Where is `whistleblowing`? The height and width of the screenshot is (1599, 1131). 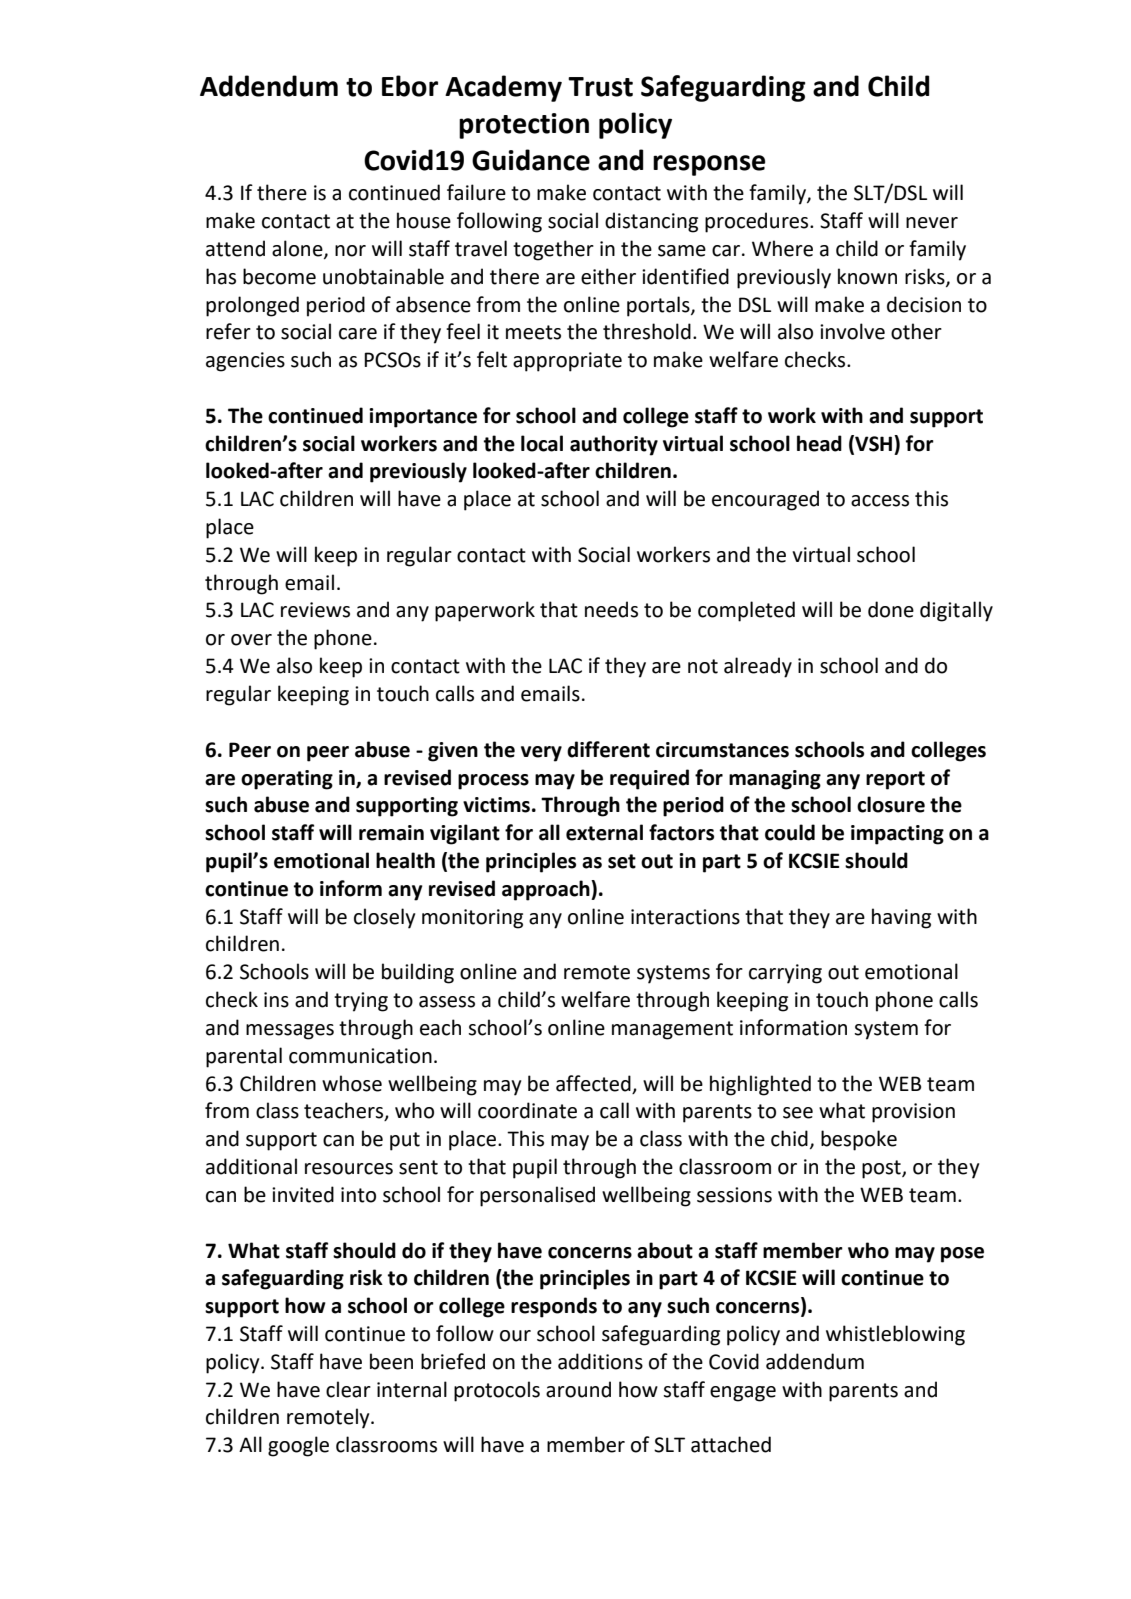
whistleblowing is located at coordinates (895, 1335).
